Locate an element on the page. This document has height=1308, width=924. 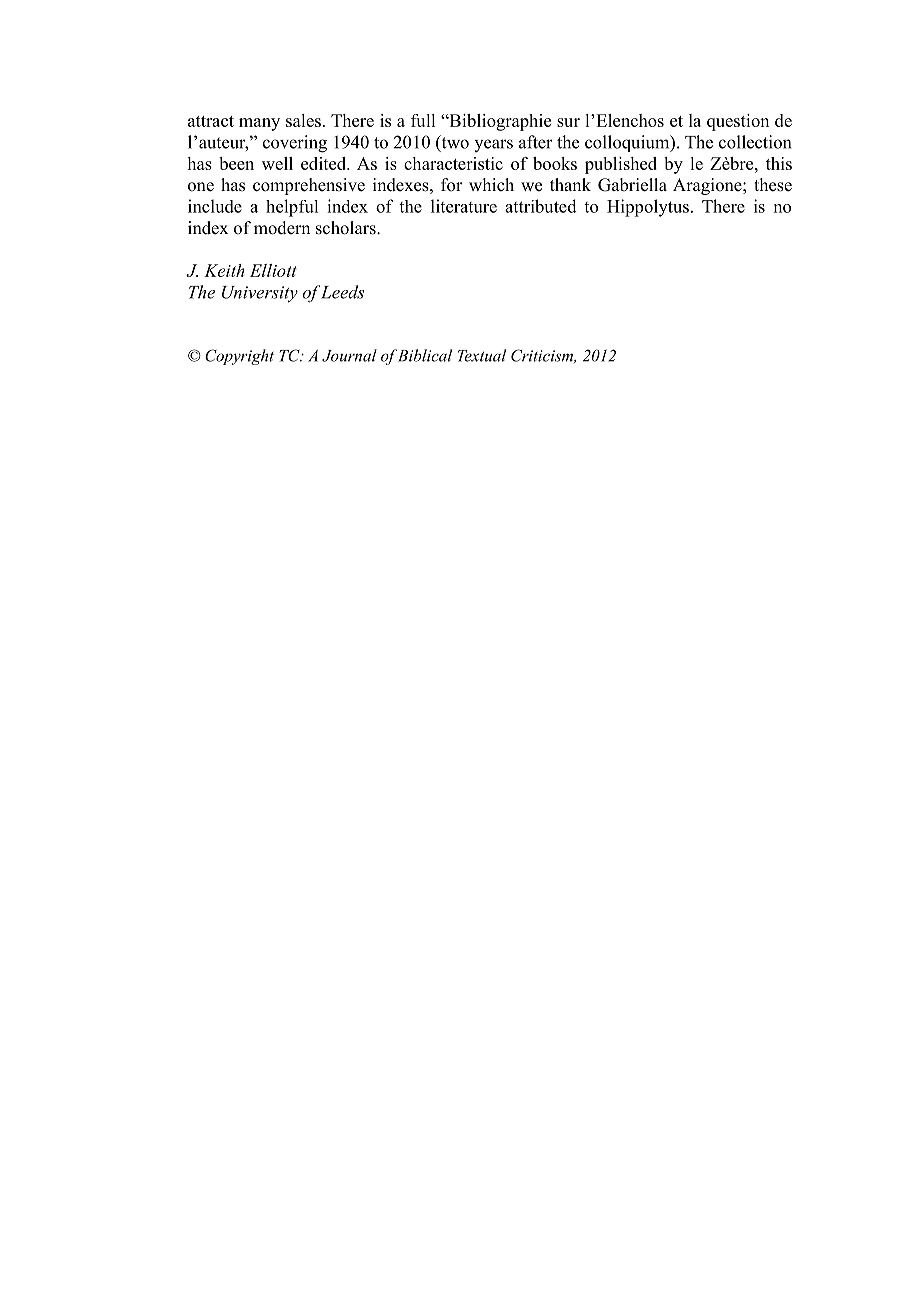
Leeds is located at coordinates (342, 292).
